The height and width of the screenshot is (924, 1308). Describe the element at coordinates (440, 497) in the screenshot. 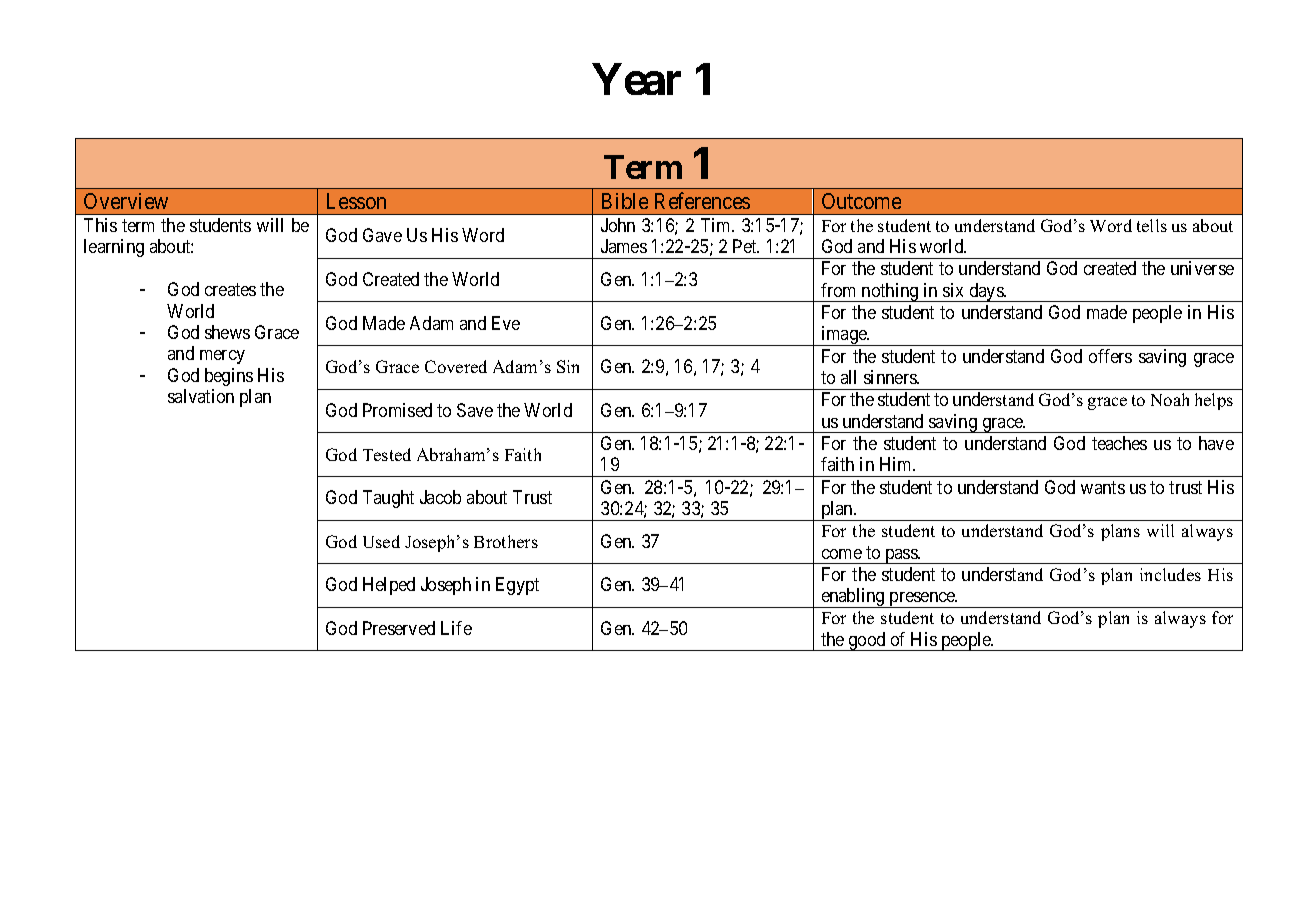

I see `Jacob` at that location.
